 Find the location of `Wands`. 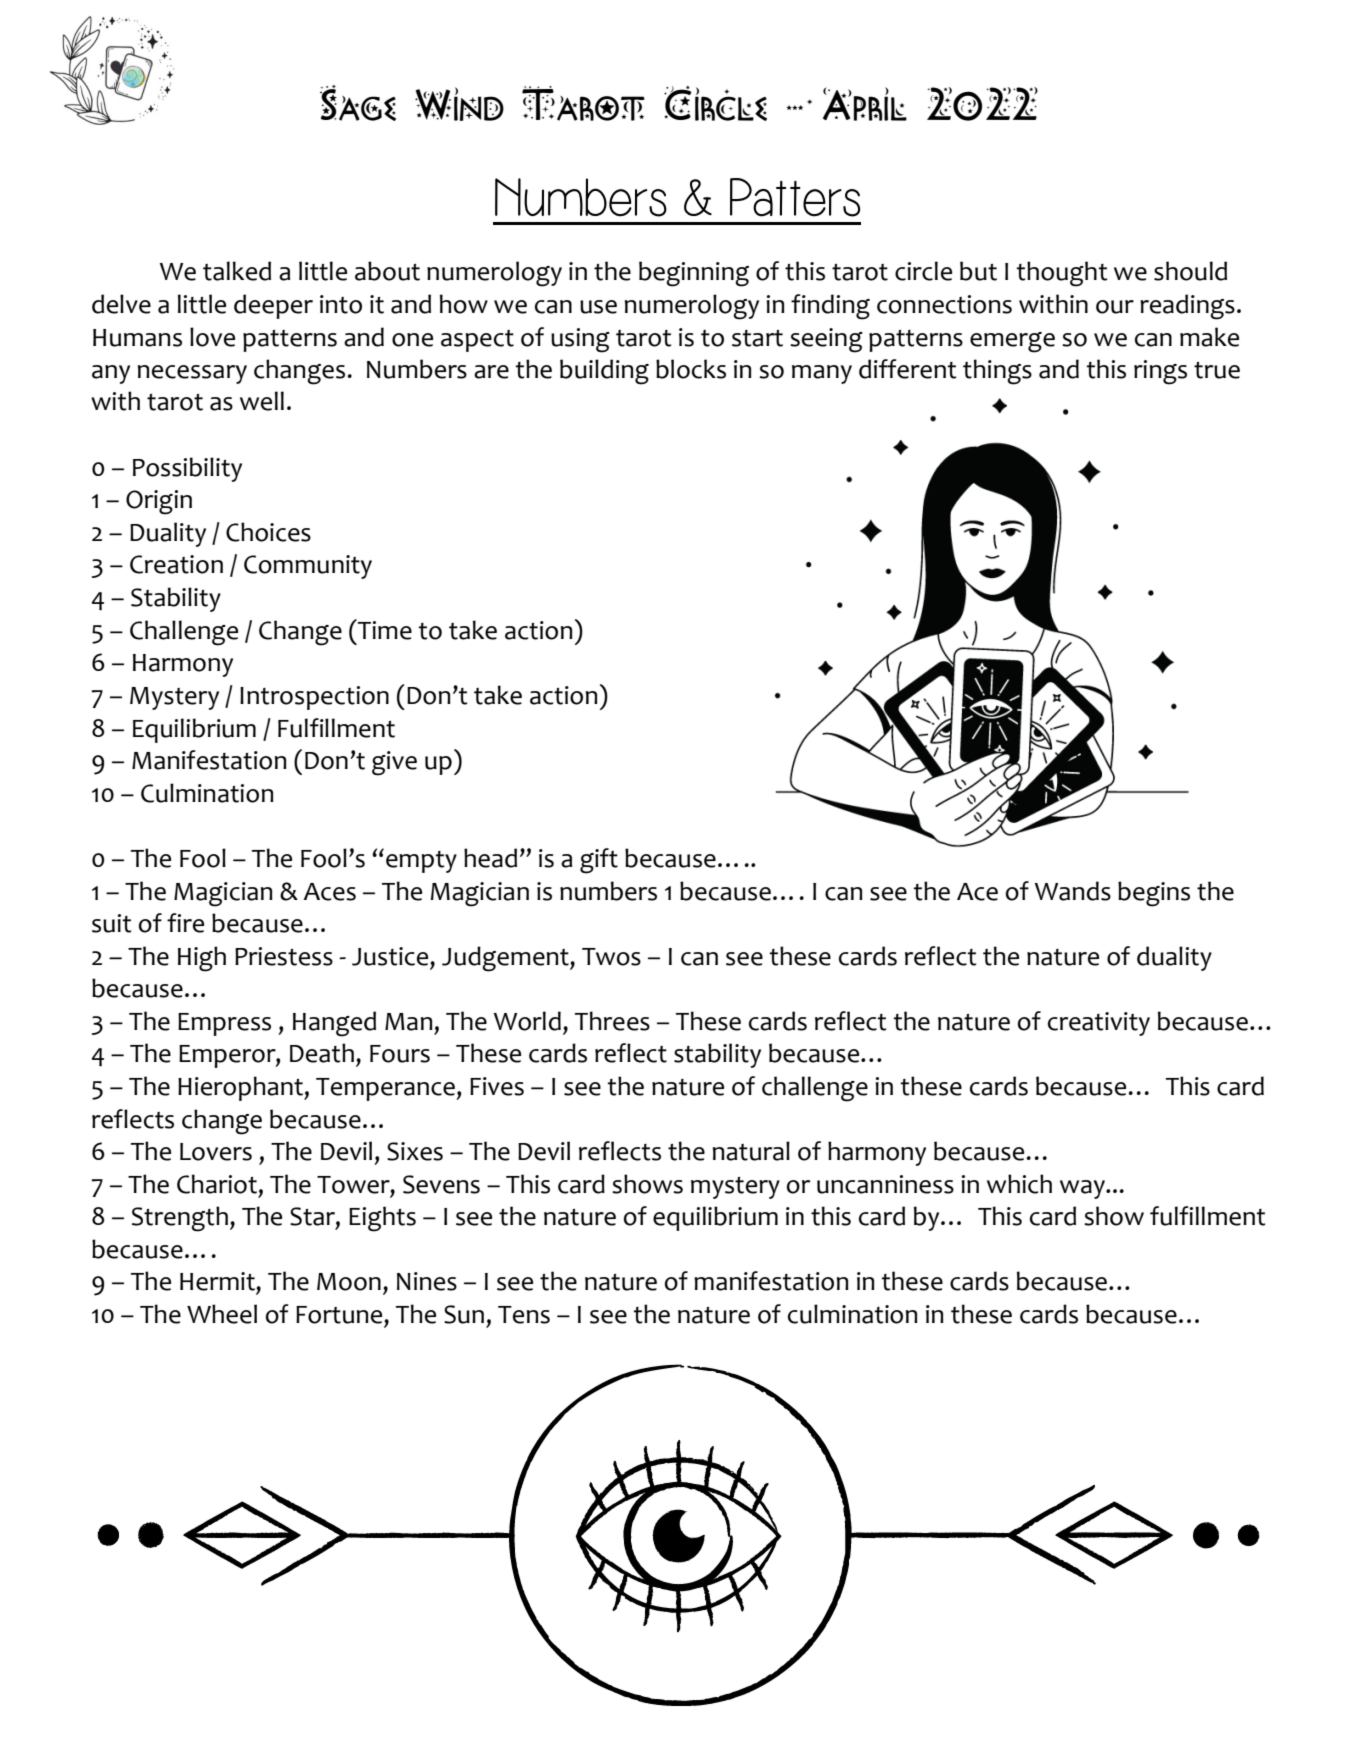

Wands is located at coordinates (1073, 891).
